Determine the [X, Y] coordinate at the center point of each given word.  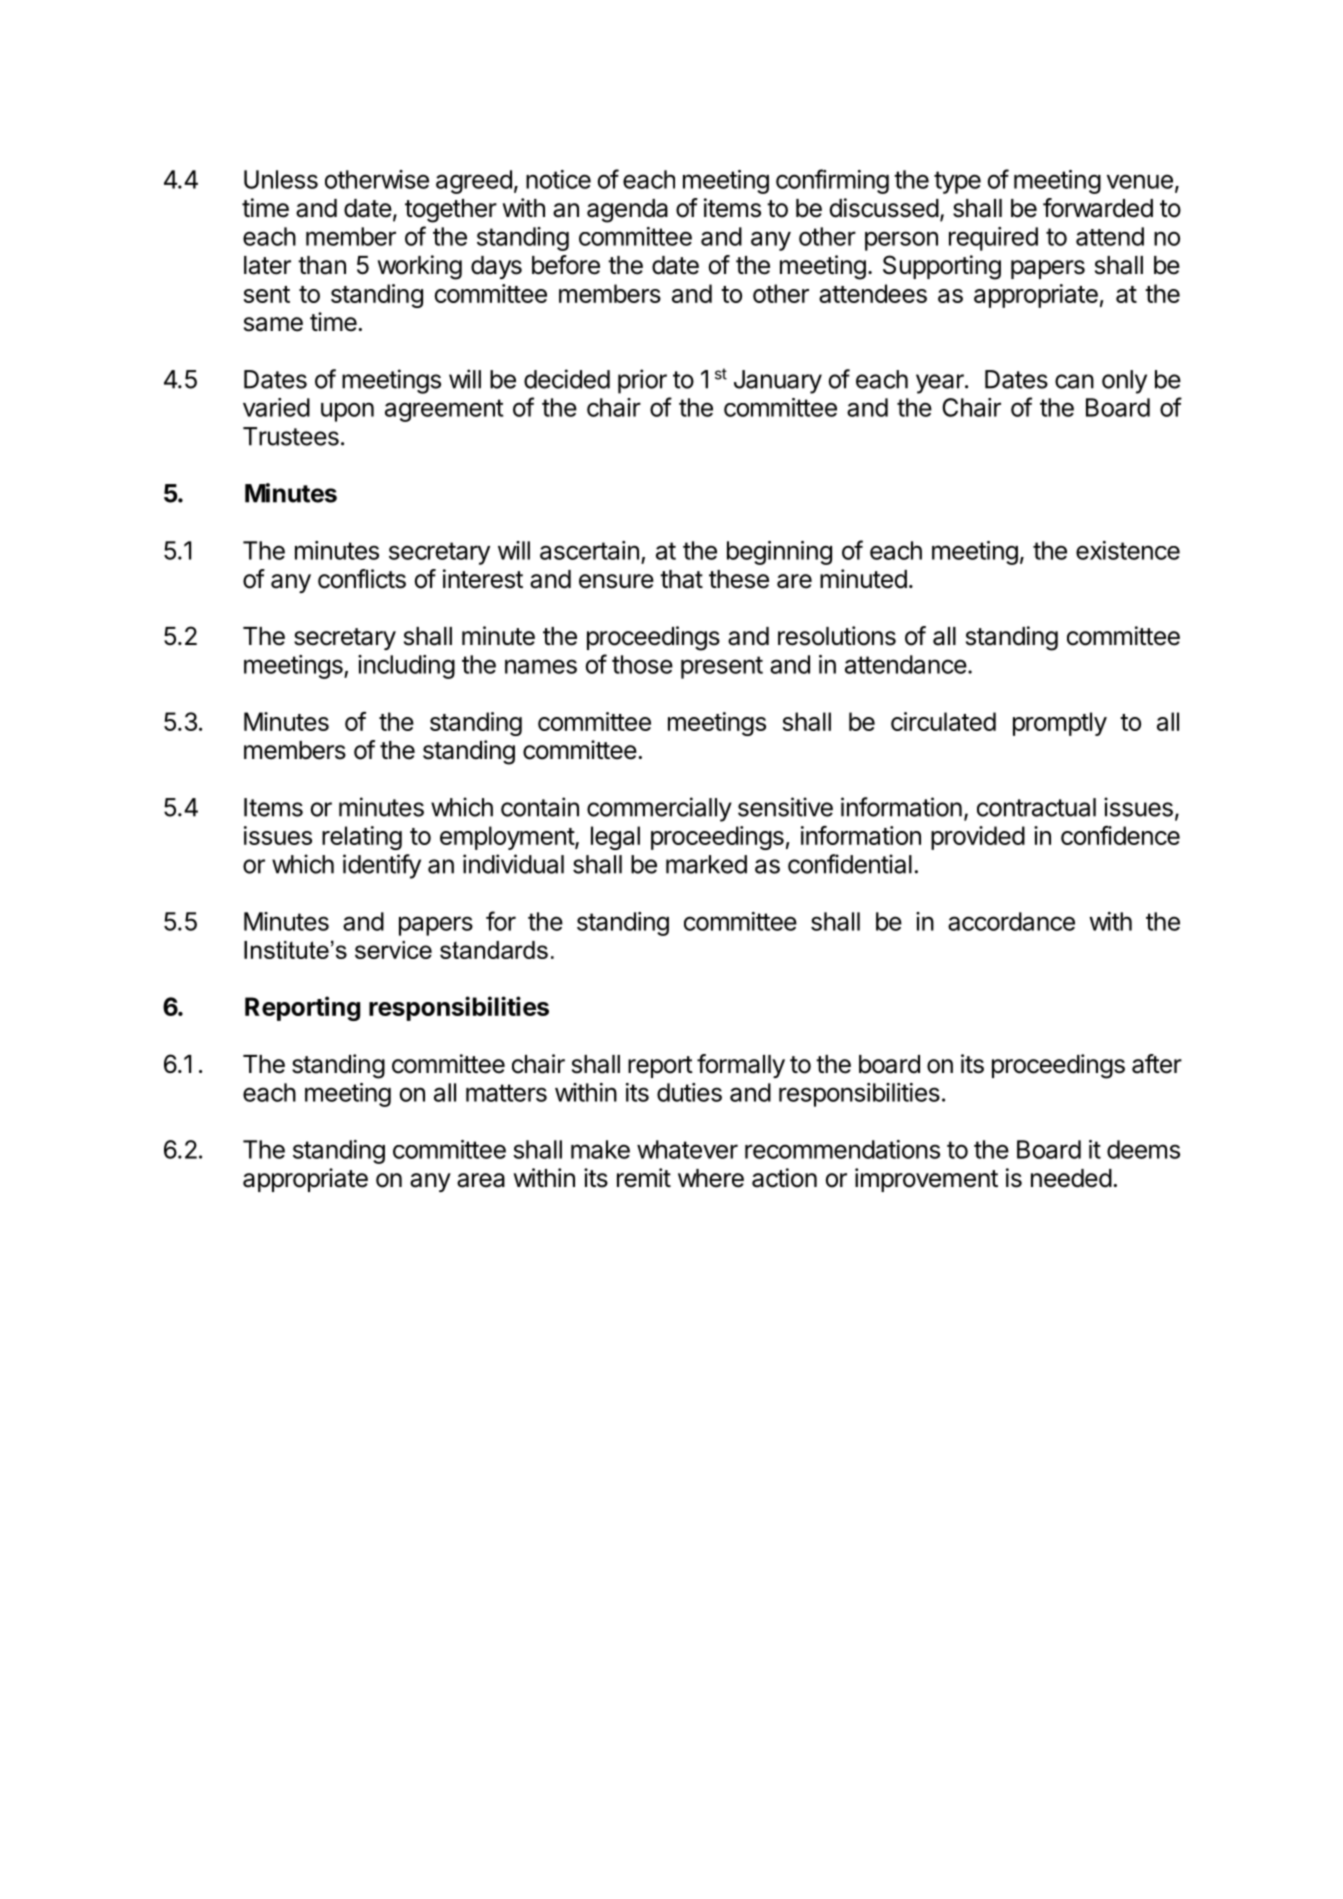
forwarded [1098, 208]
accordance [1011, 921]
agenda [627, 211]
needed [1071, 1178]
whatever [687, 1149]
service [393, 950]
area [481, 1180]
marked [706, 864]
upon [347, 412]
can [1074, 381]
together [451, 211]
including [406, 667]
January [778, 382]
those [642, 664]
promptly [1060, 724]
